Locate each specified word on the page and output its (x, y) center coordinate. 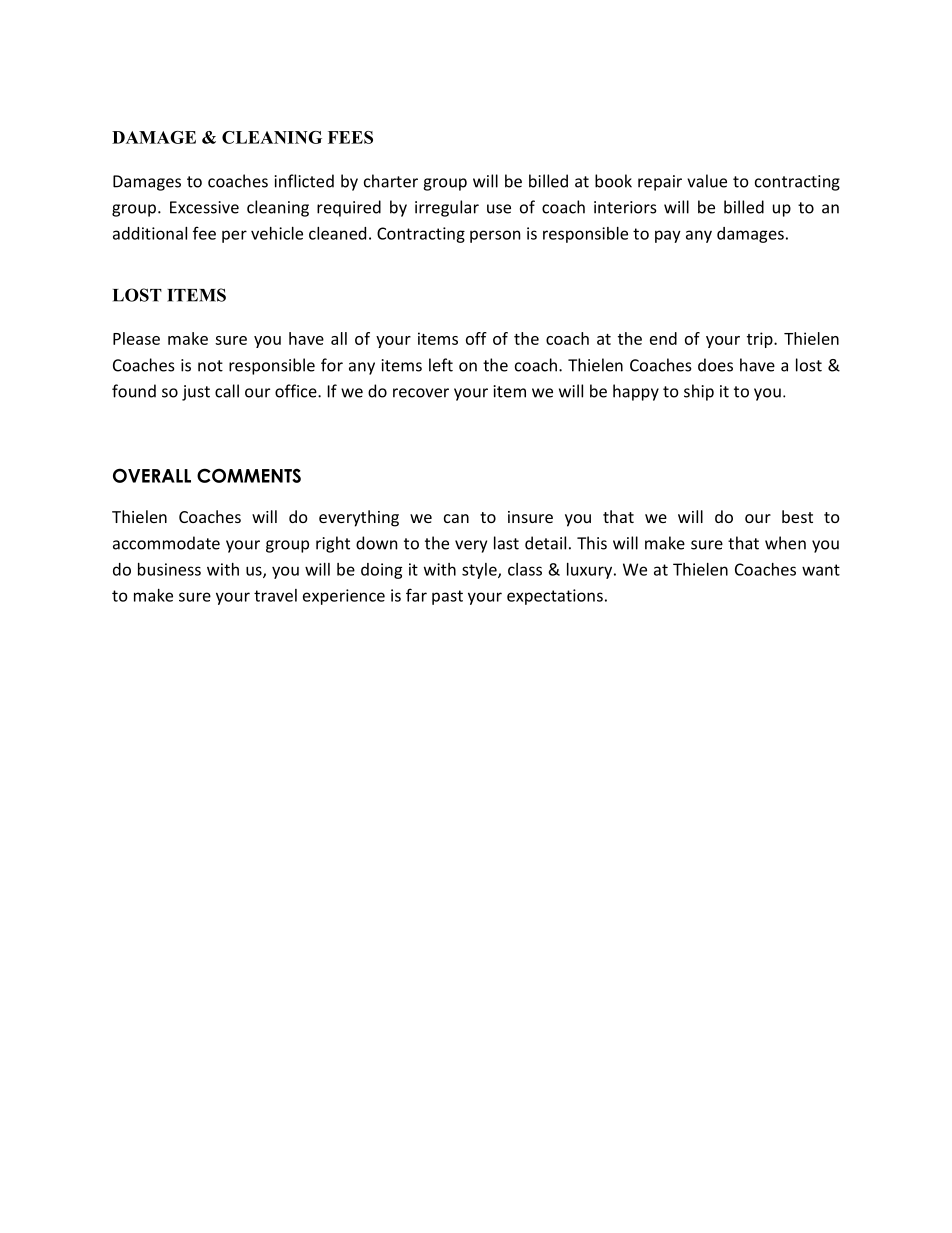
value (707, 181)
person (495, 236)
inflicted (304, 181)
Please (136, 338)
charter (391, 181)
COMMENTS (249, 475)
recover (421, 393)
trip (761, 340)
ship (699, 392)
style (480, 571)
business (169, 569)
